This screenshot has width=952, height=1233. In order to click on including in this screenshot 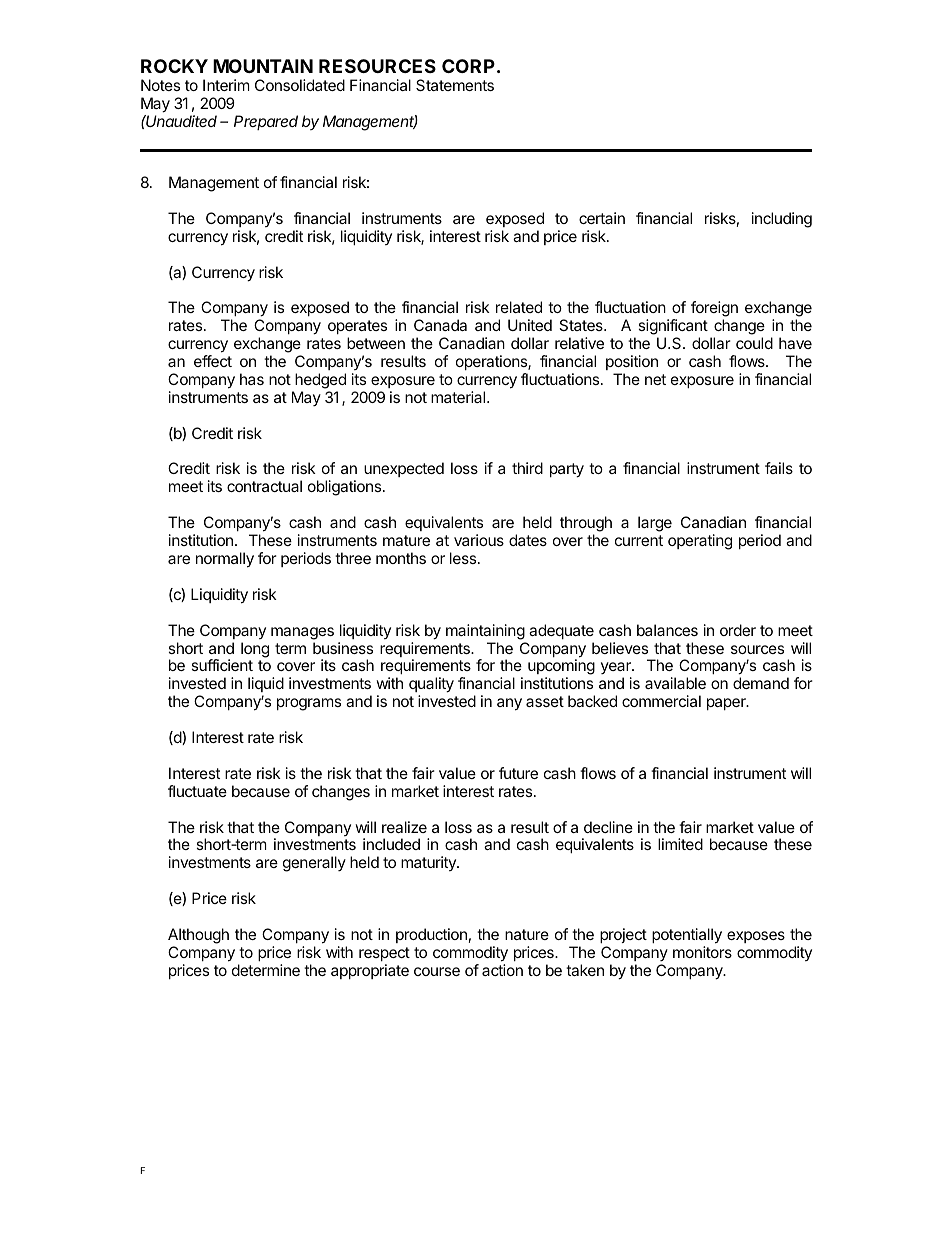, I will do `click(782, 220)`.
